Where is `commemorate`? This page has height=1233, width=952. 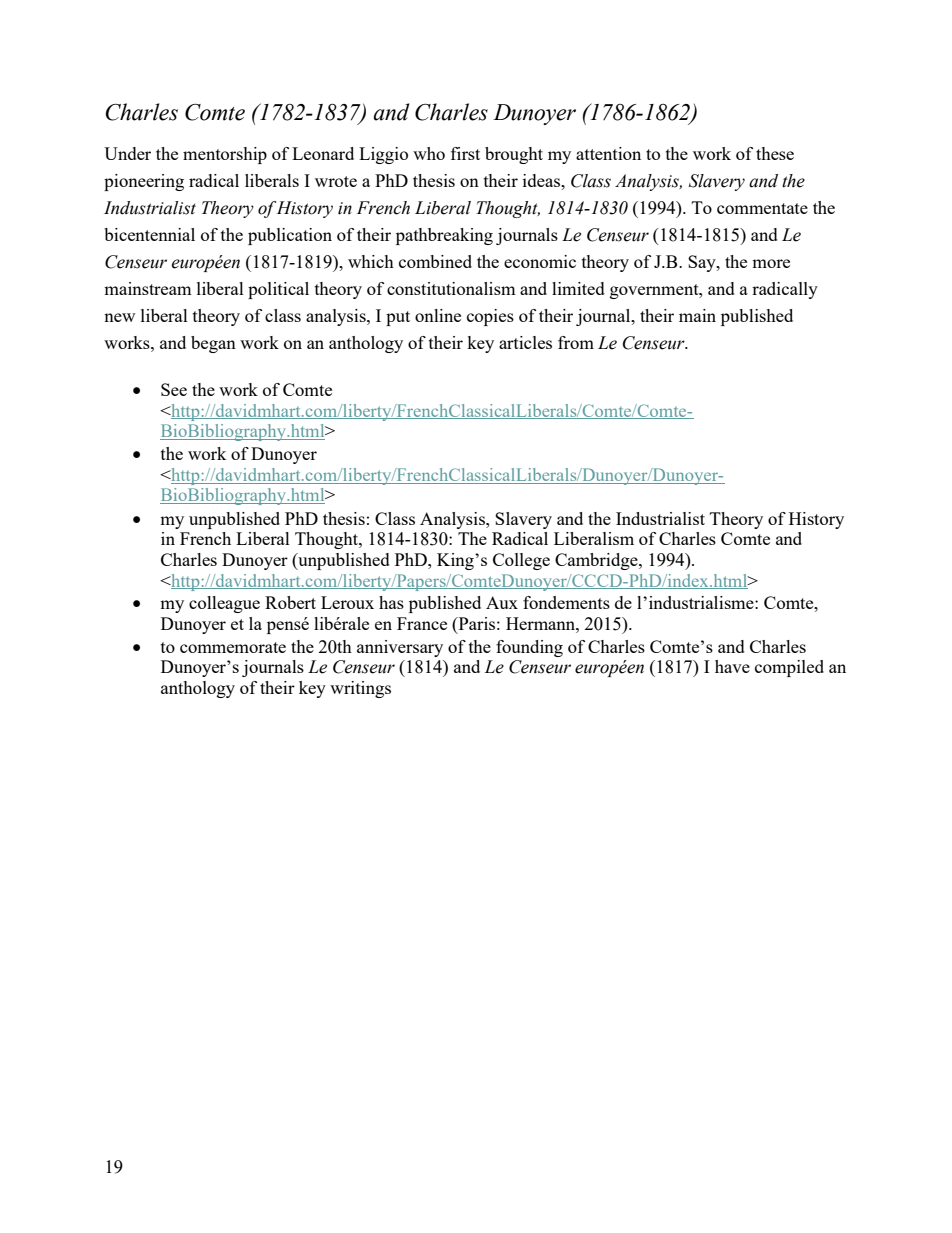 commemorate is located at coordinates (233, 647).
